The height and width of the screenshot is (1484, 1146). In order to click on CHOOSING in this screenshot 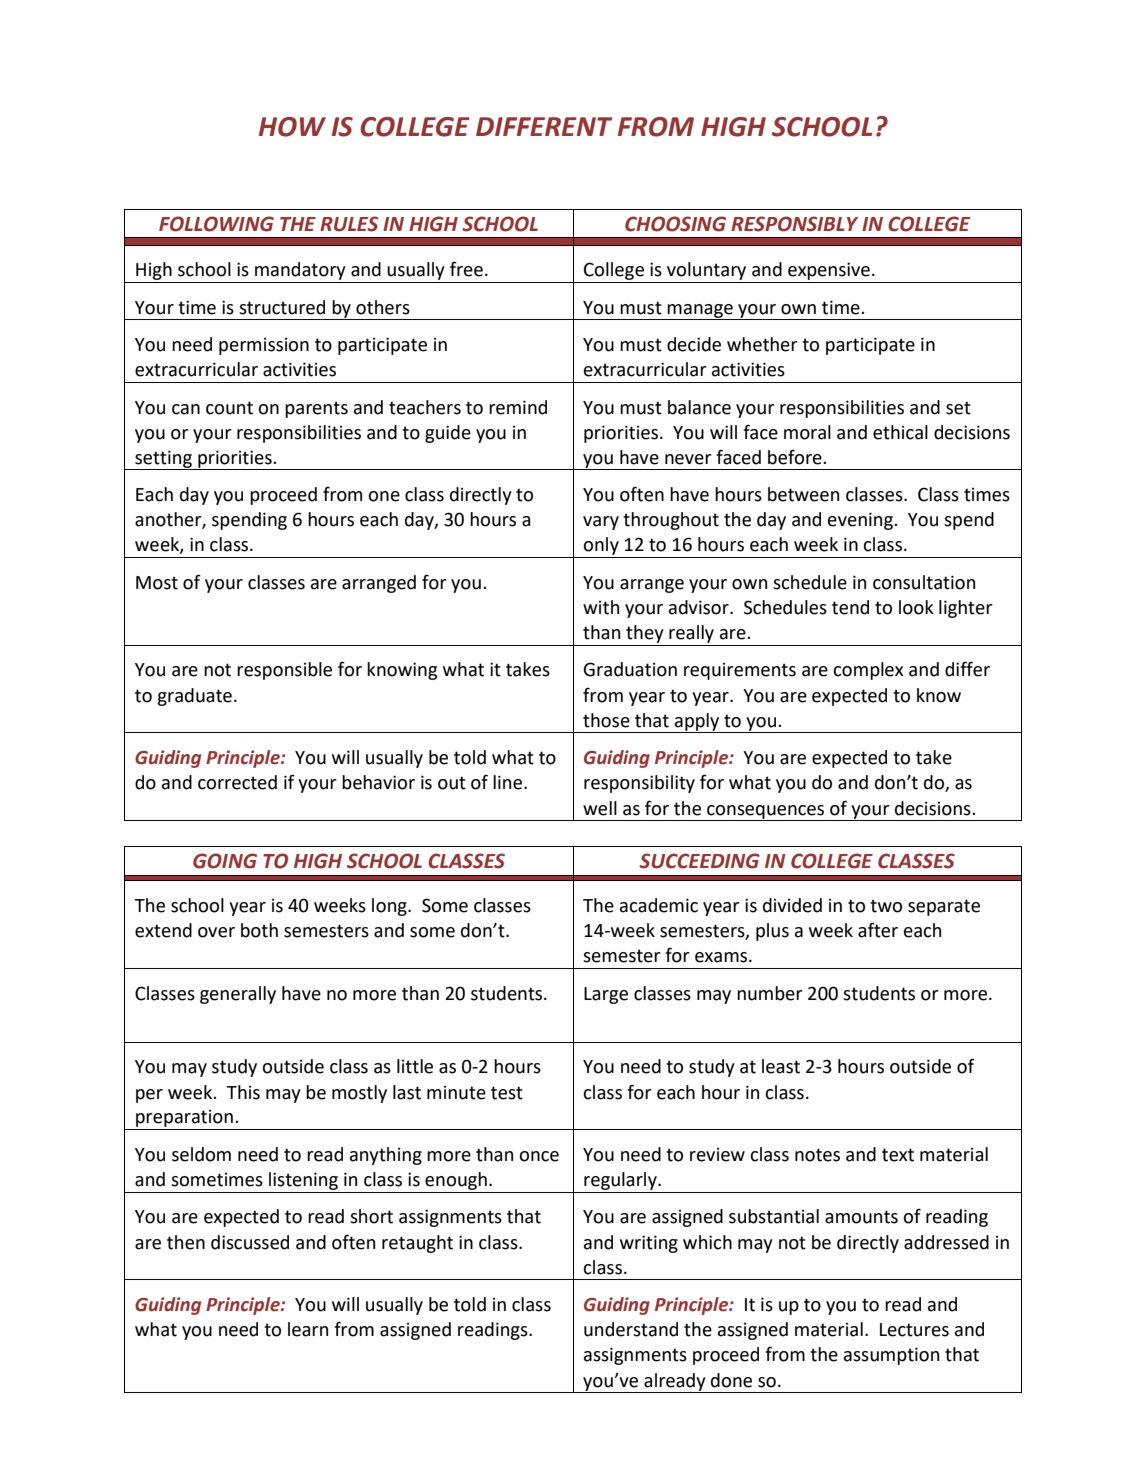, I will do `click(675, 224)`.
